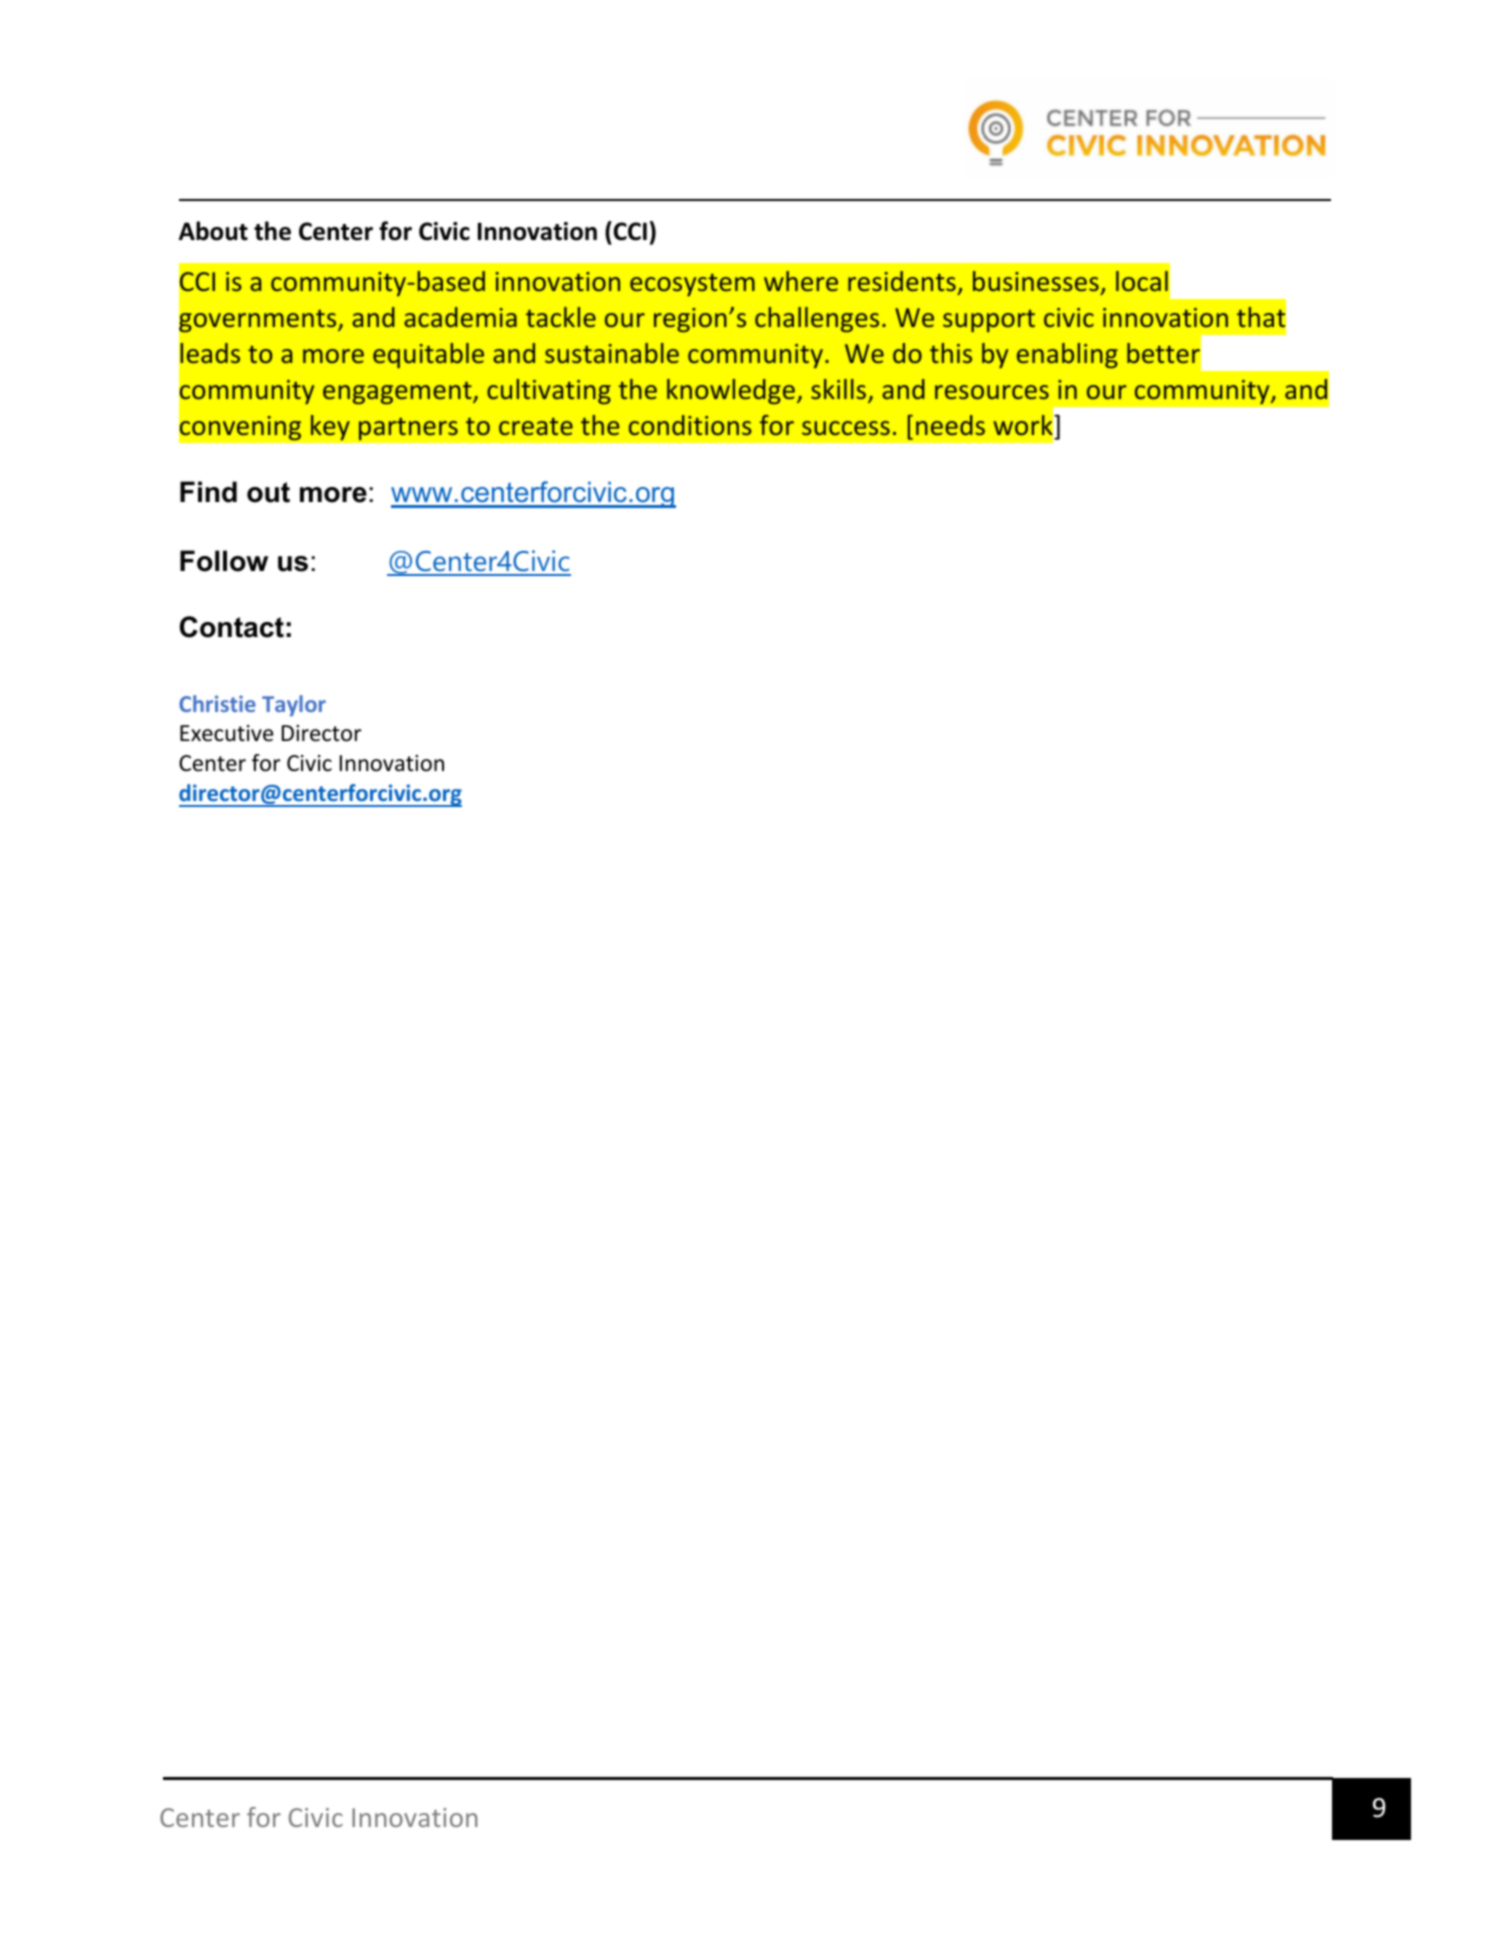 Image resolution: width=1507 pixels, height=1951 pixels. I want to click on Taylor, so click(294, 706).
